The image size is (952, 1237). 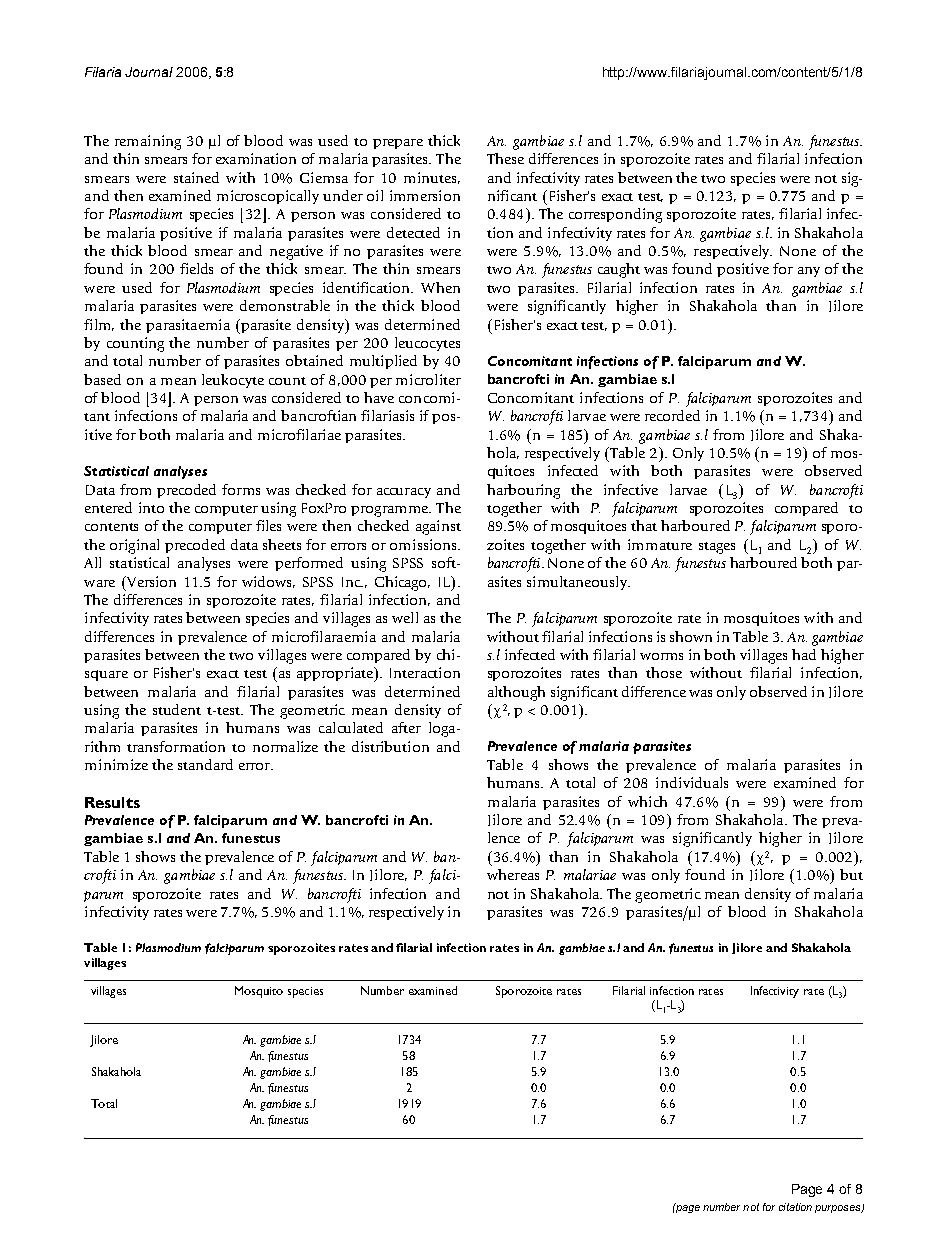 What do you see at coordinates (177, 709) in the document?
I see `student` at bounding box center [177, 709].
